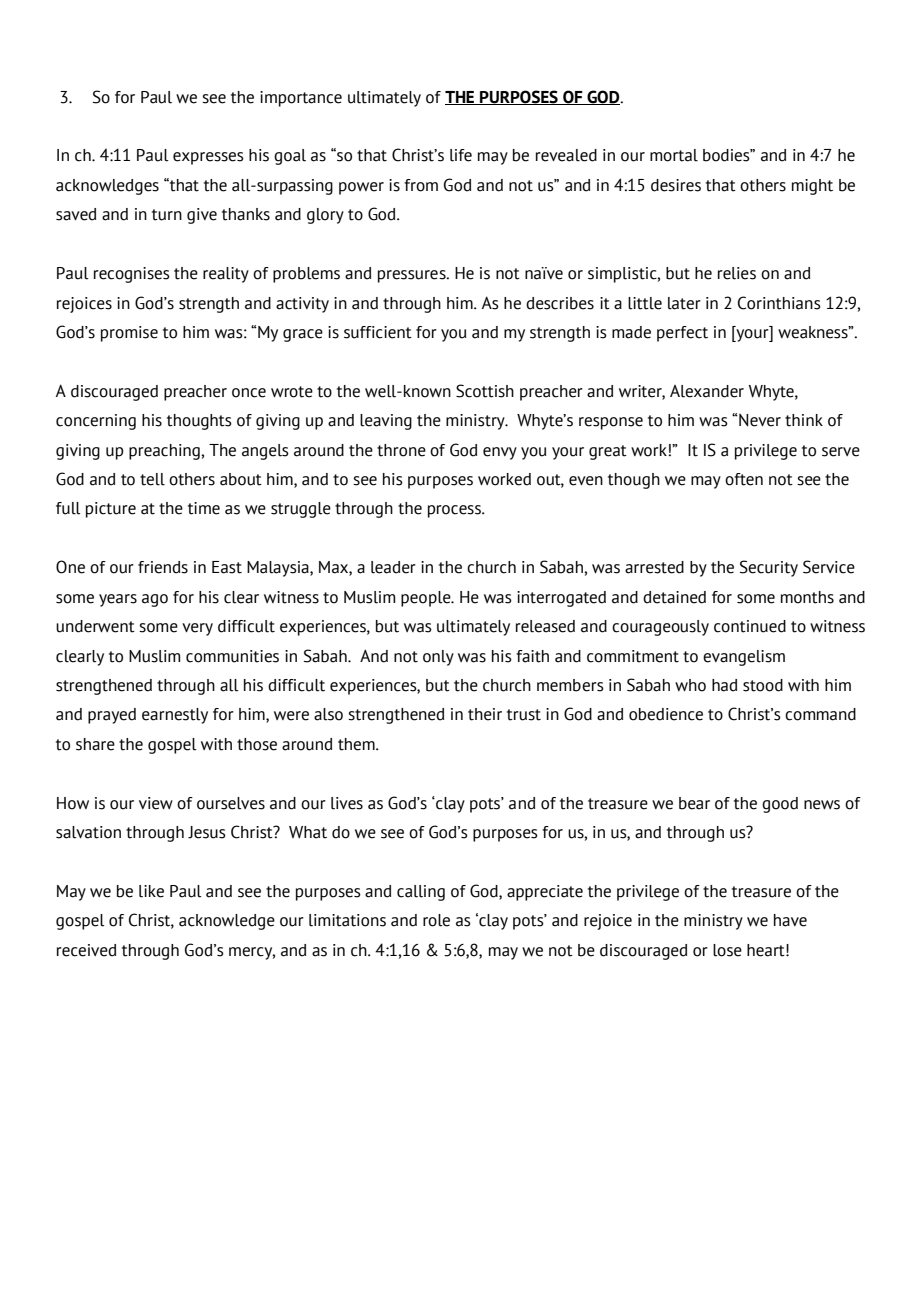 The image size is (924, 1308). What do you see at coordinates (763, 685) in the screenshot?
I see `stood` at bounding box center [763, 685].
